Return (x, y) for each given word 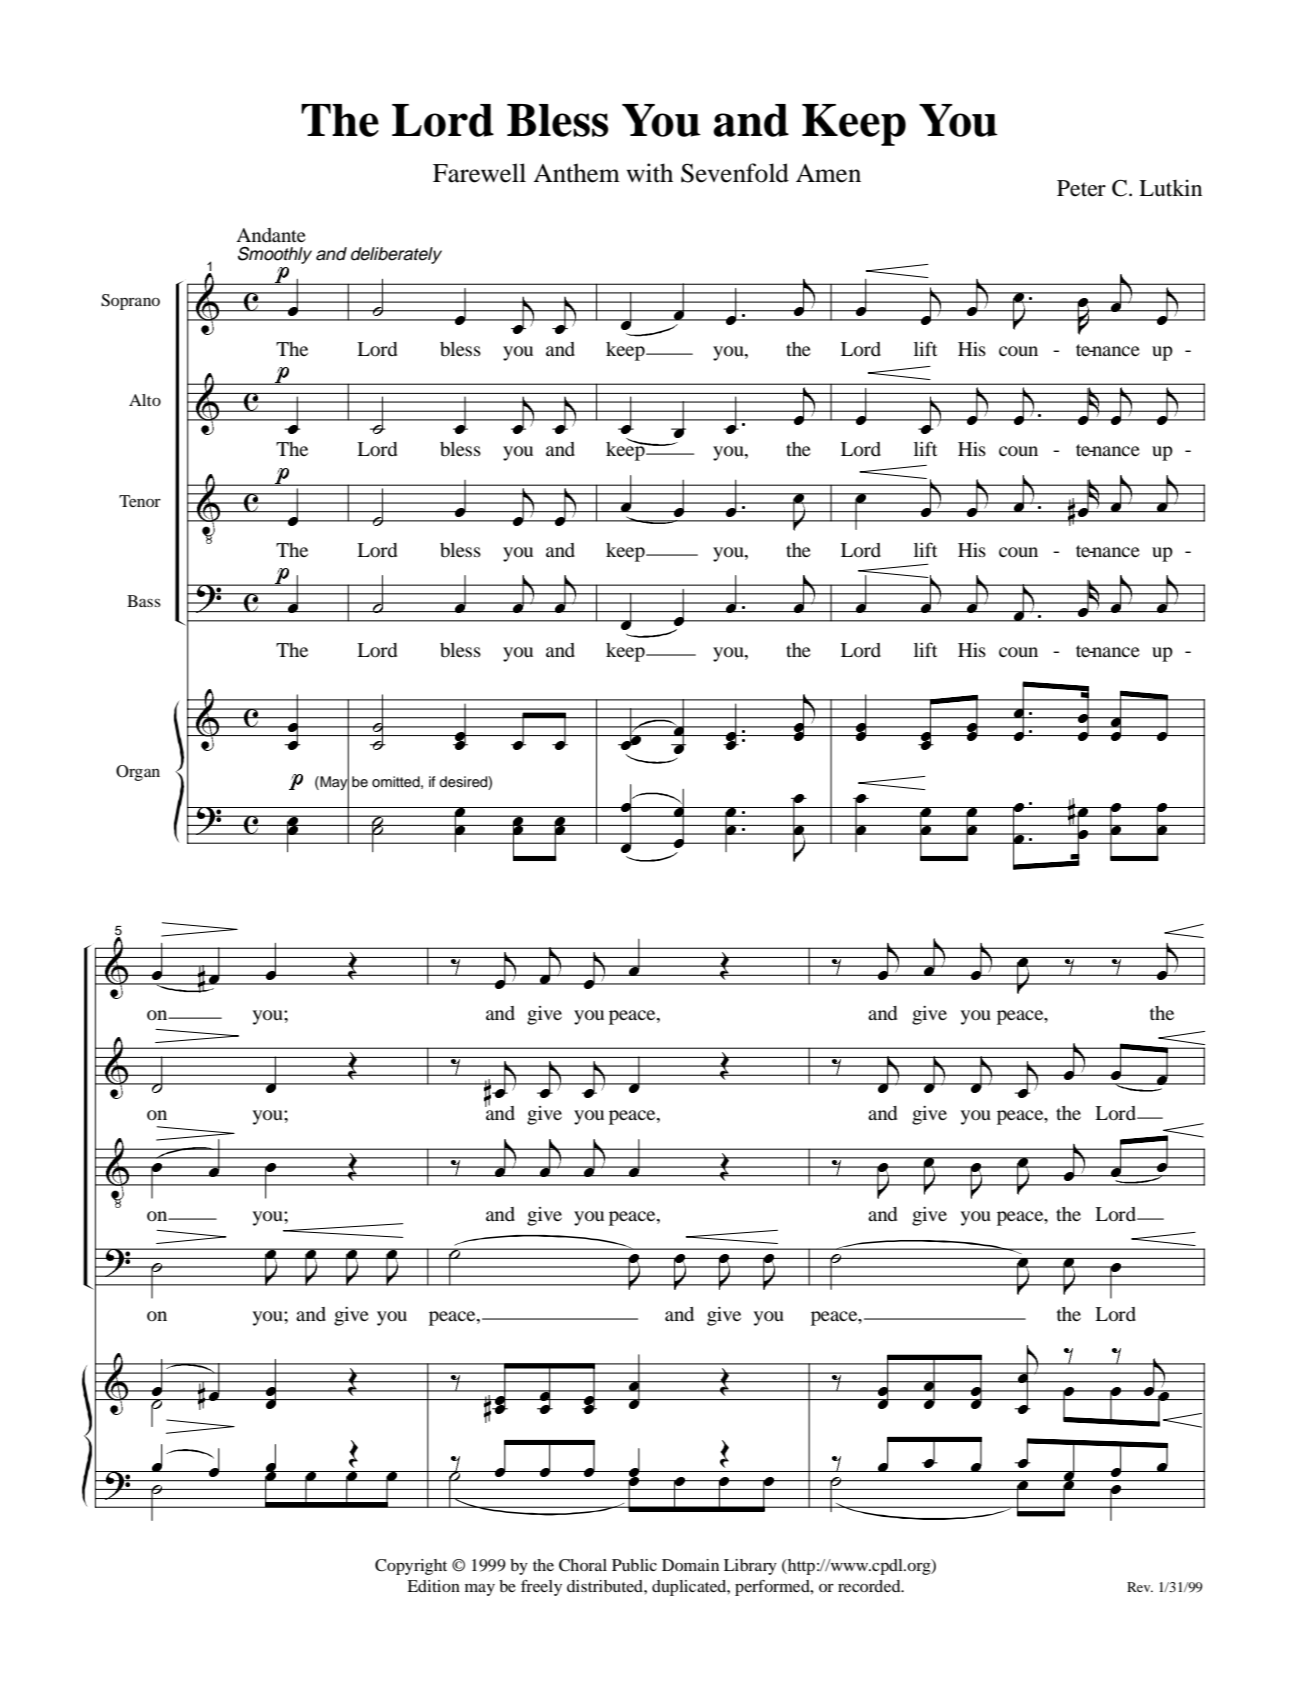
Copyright (411, 1567)
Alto (145, 400)
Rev (1140, 1587)
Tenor (140, 501)
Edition (433, 1586)
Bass (144, 601)
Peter (1081, 188)
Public (634, 1565)
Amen (828, 173)
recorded (870, 1586)
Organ (138, 773)
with (649, 173)
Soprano (130, 302)
